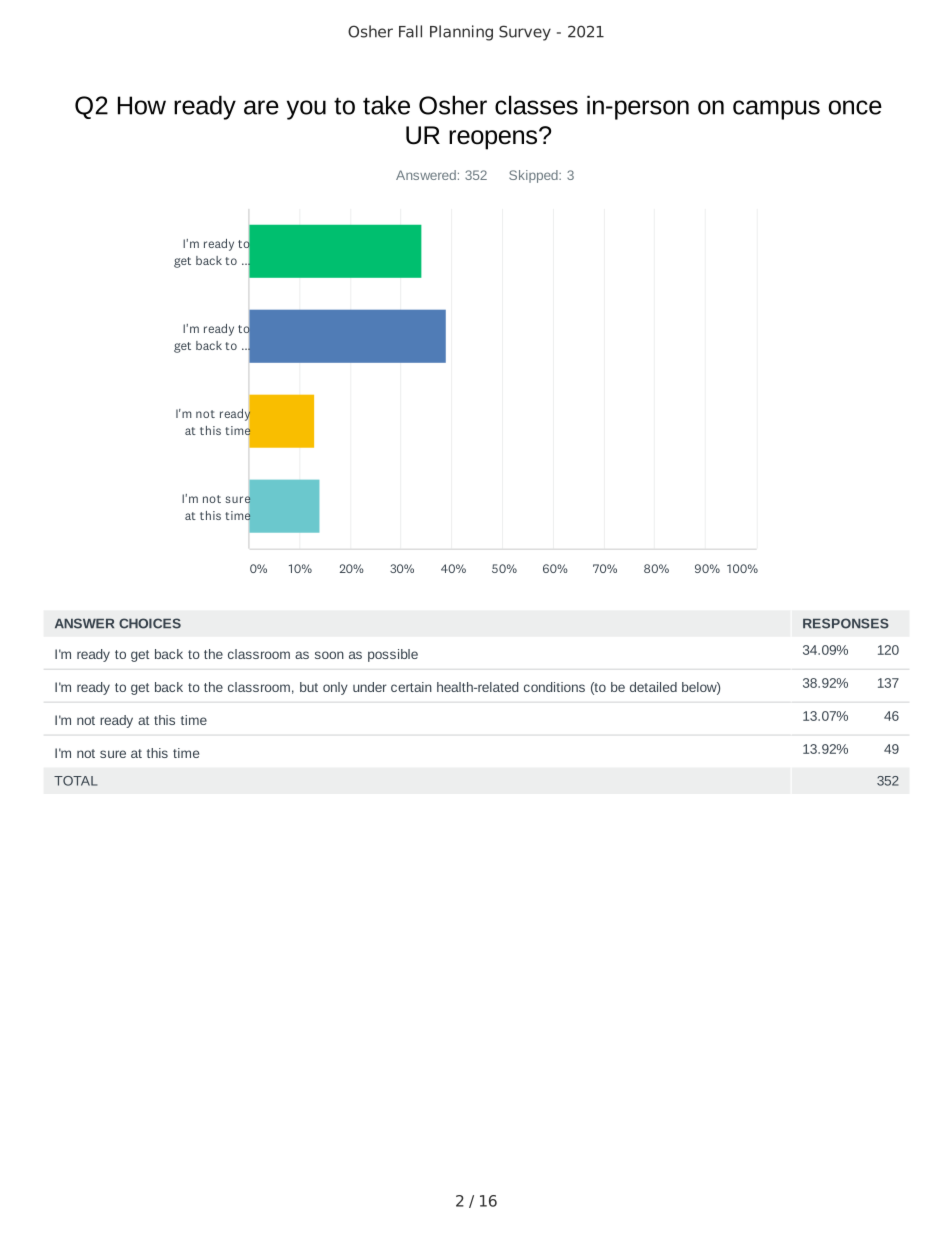 The width and height of the screenshot is (952, 1233). Describe the element at coordinates (461, 33) in the screenshot. I see `Planning` at that location.
